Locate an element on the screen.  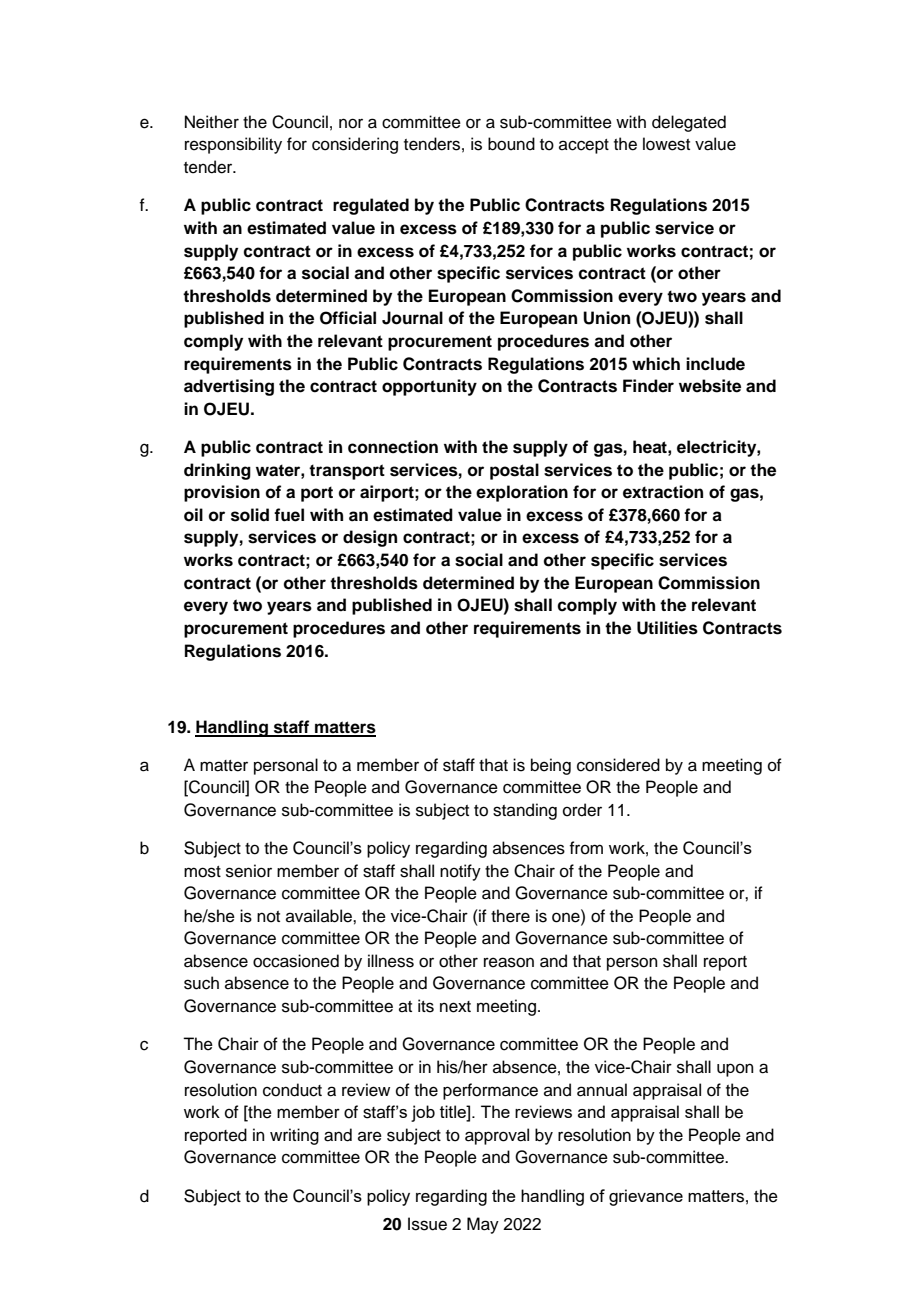
notify is located at coordinates (460, 872).
